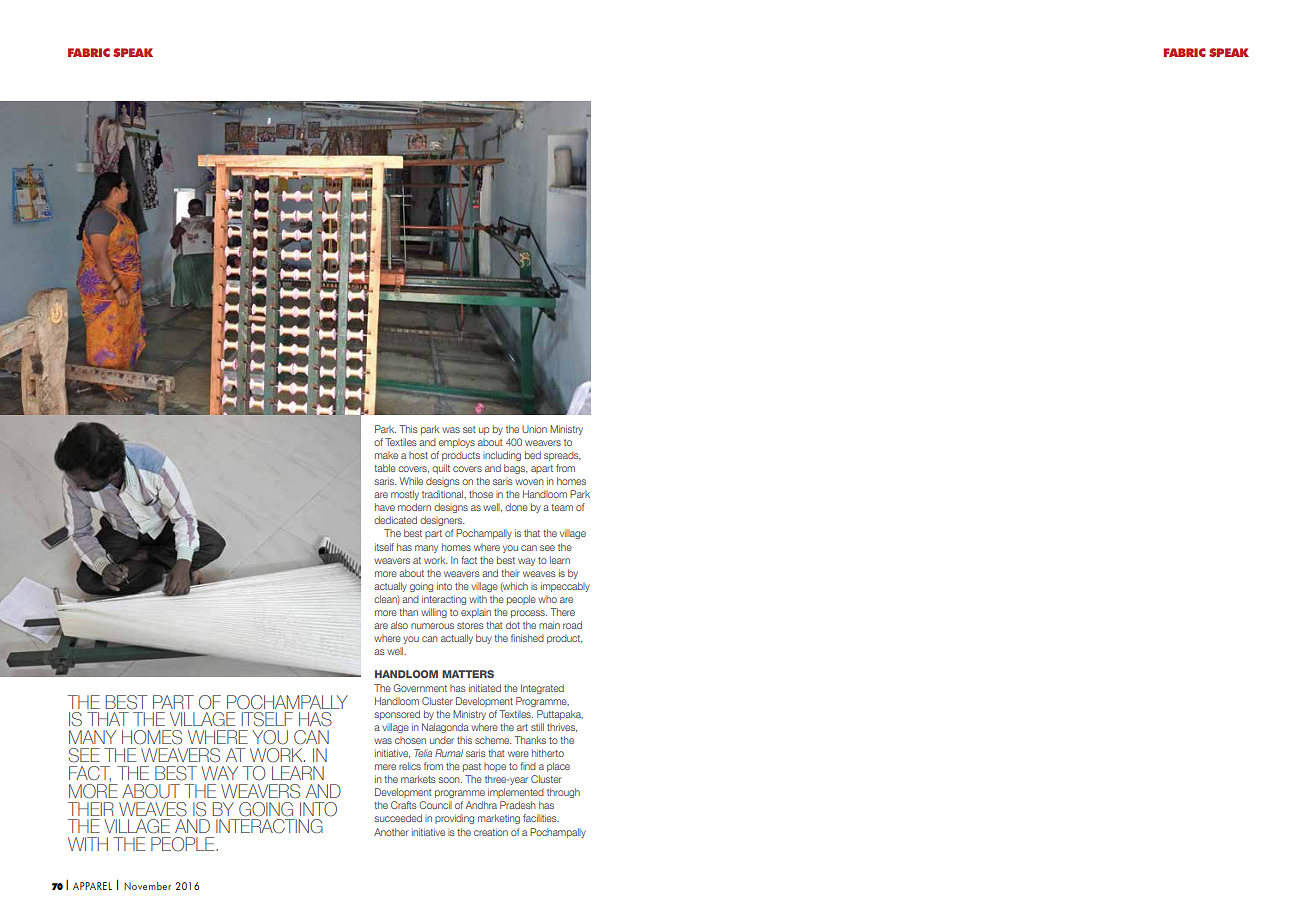  What do you see at coordinates (491, 832) in the screenshot?
I see `creation` at bounding box center [491, 832].
